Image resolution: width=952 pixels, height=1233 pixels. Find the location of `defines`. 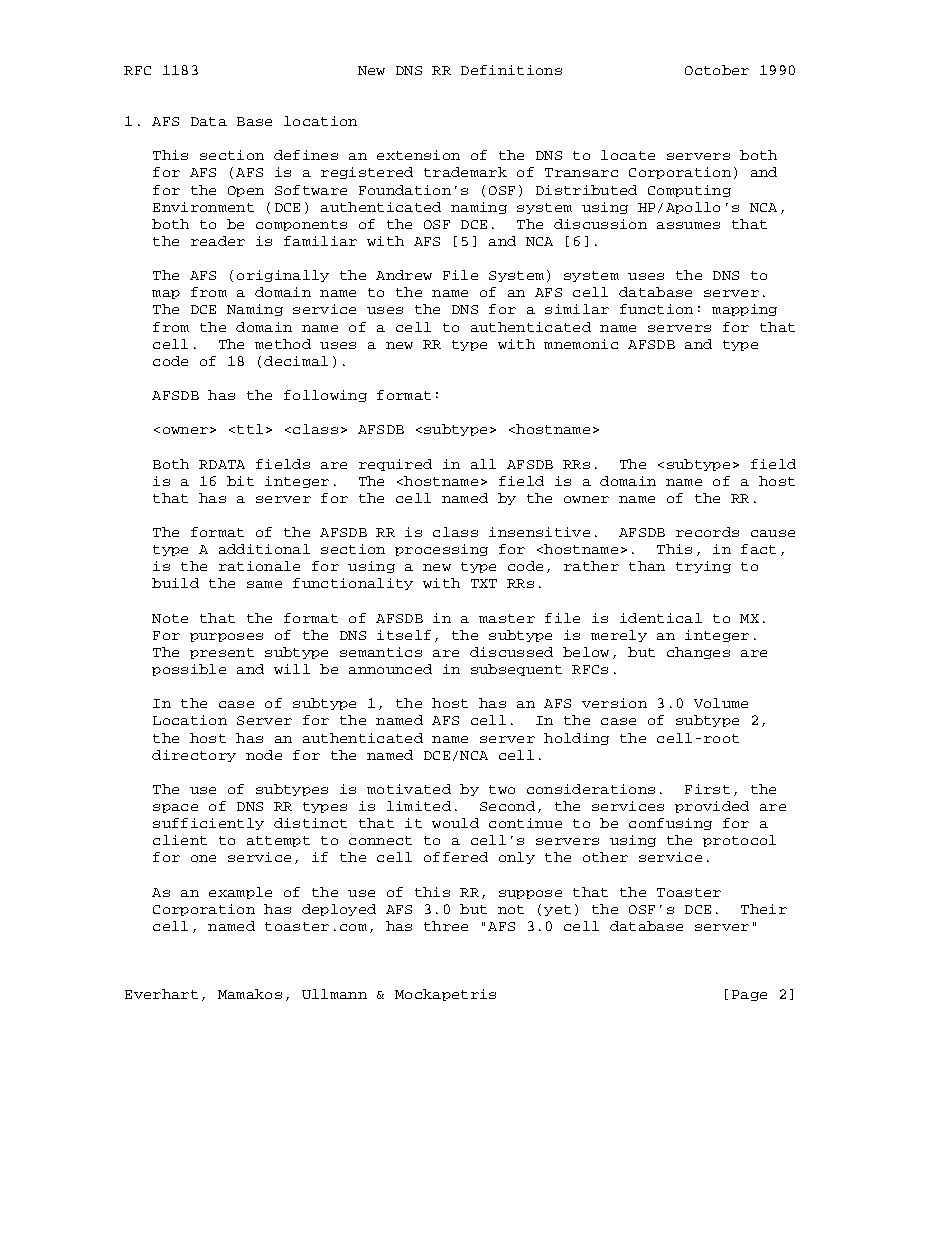

defines is located at coordinates (306, 155).
